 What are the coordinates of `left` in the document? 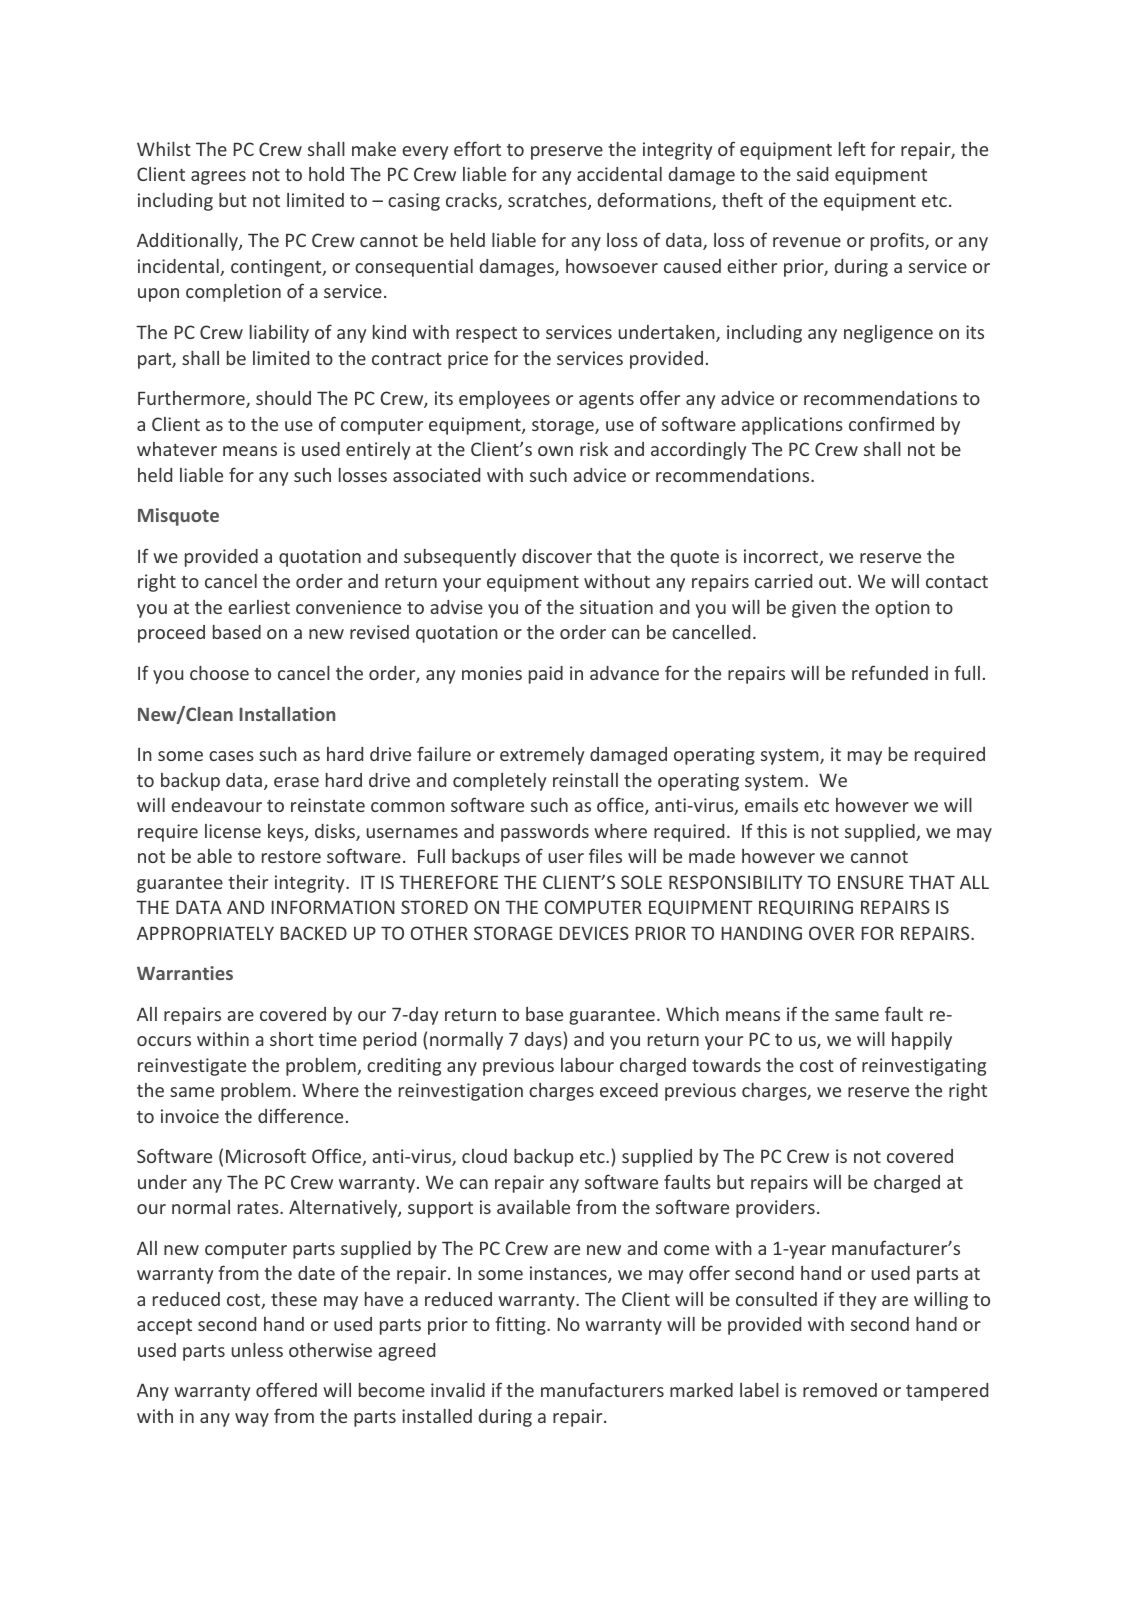 It's located at (852, 148).
